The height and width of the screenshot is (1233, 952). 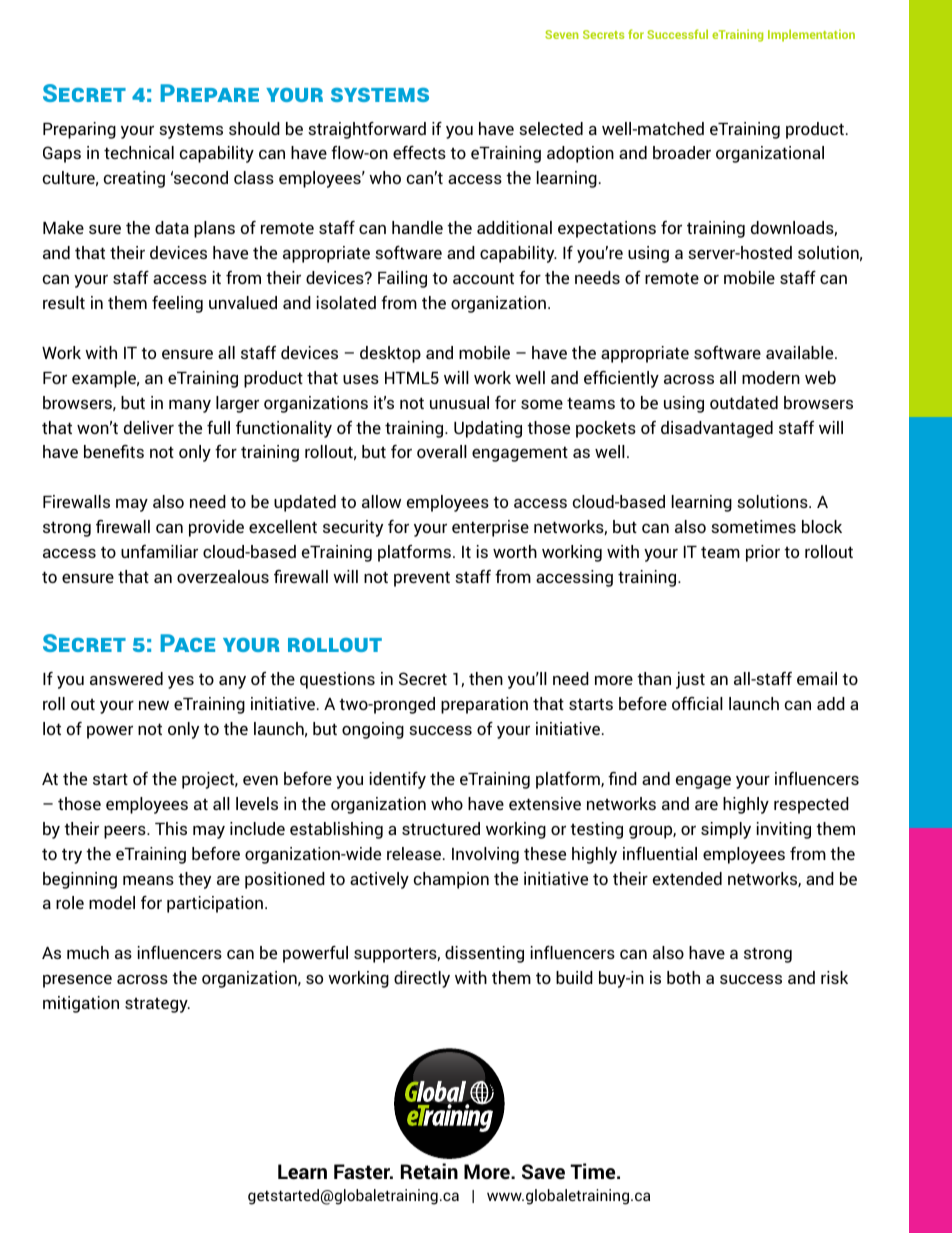 What do you see at coordinates (515, 551) in the screenshot?
I see `worth` at bounding box center [515, 551].
